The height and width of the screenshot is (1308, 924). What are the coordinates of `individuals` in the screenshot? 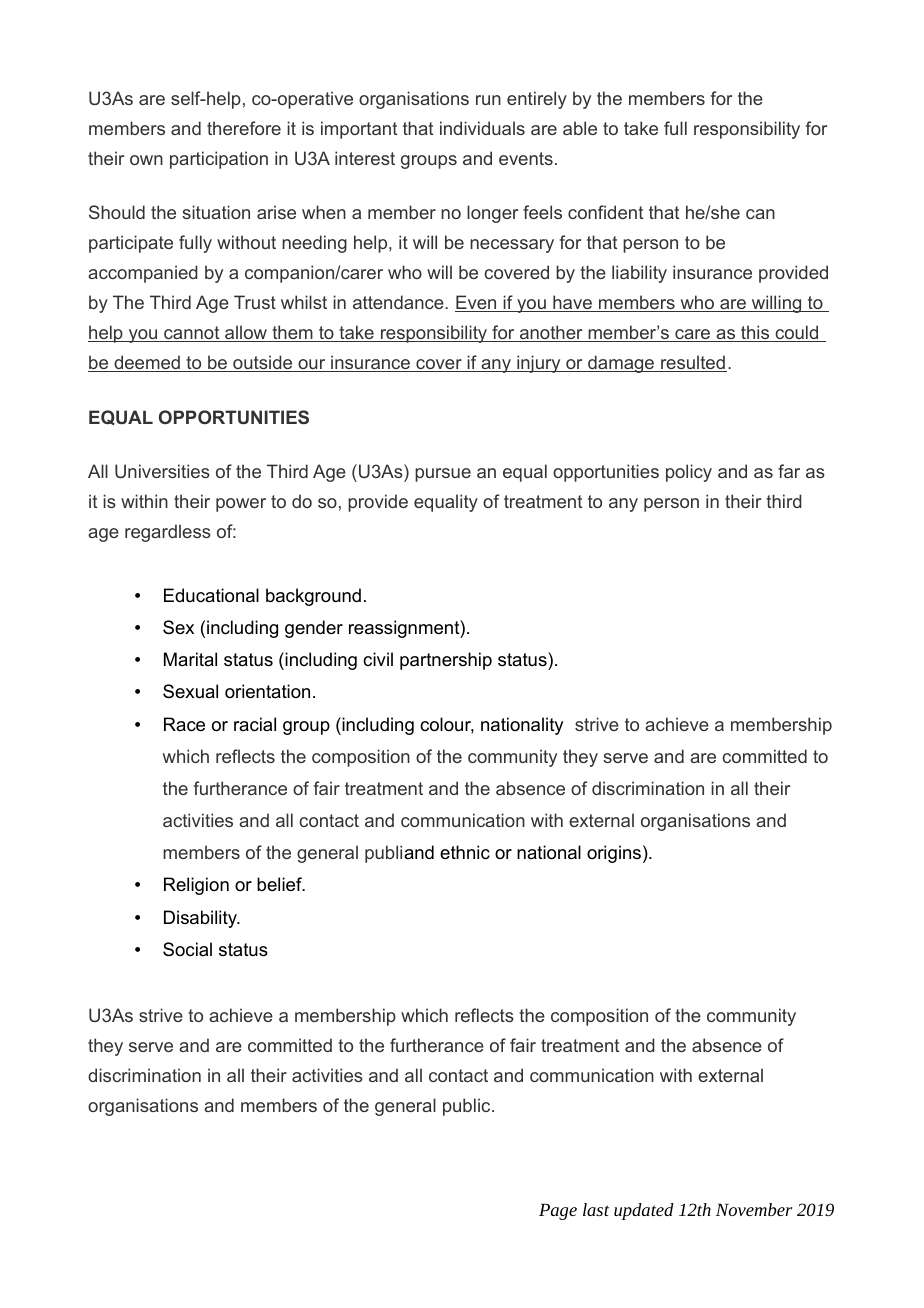 It's located at (482, 128).
